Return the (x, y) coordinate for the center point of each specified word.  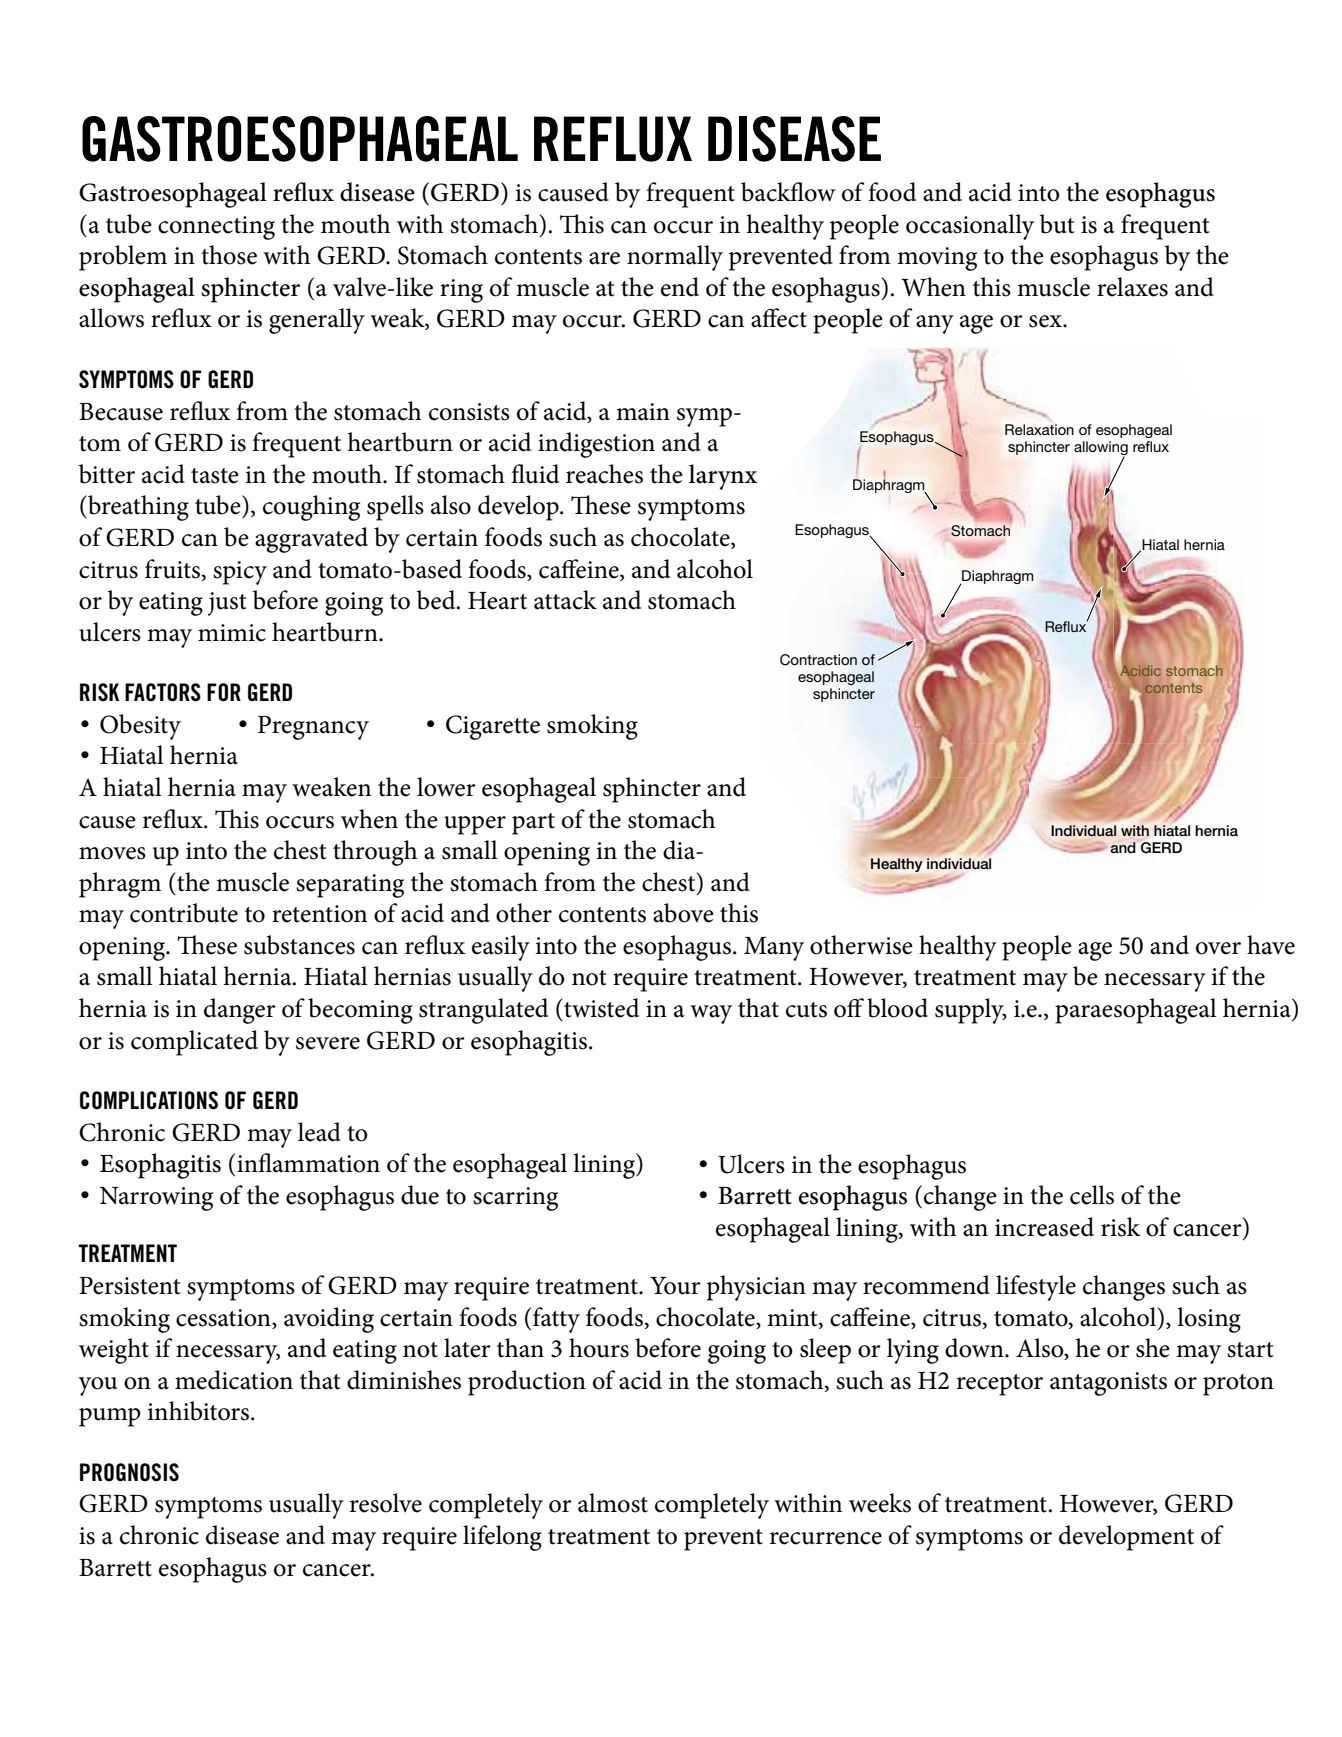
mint (793, 1318)
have (1271, 945)
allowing (1101, 449)
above (683, 913)
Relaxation (1039, 429)
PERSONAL (891, 1363)
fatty (556, 1320)
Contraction (818, 660)
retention (319, 914)
